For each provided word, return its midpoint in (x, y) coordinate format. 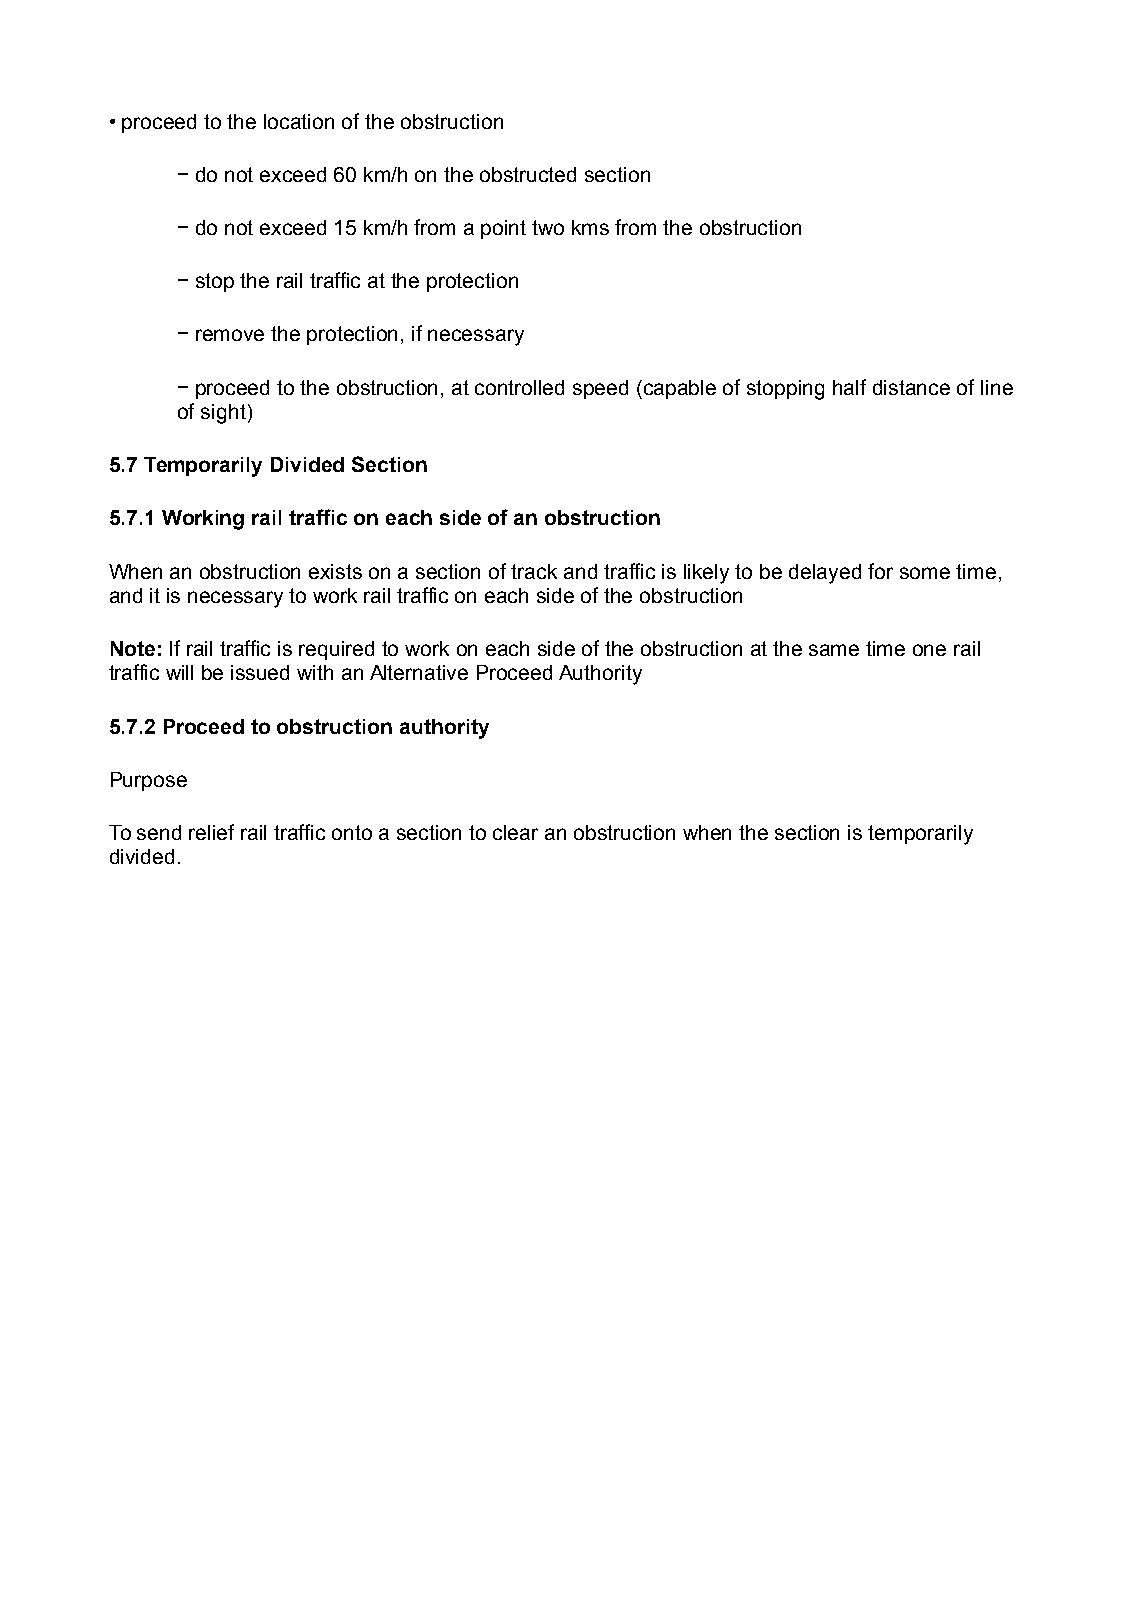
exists (335, 571)
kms (590, 227)
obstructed (528, 174)
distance (911, 387)
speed (600, 389)
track (534, 571)
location (299, 121)
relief (211, 832)
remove (230, 335)
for (880, 571)
